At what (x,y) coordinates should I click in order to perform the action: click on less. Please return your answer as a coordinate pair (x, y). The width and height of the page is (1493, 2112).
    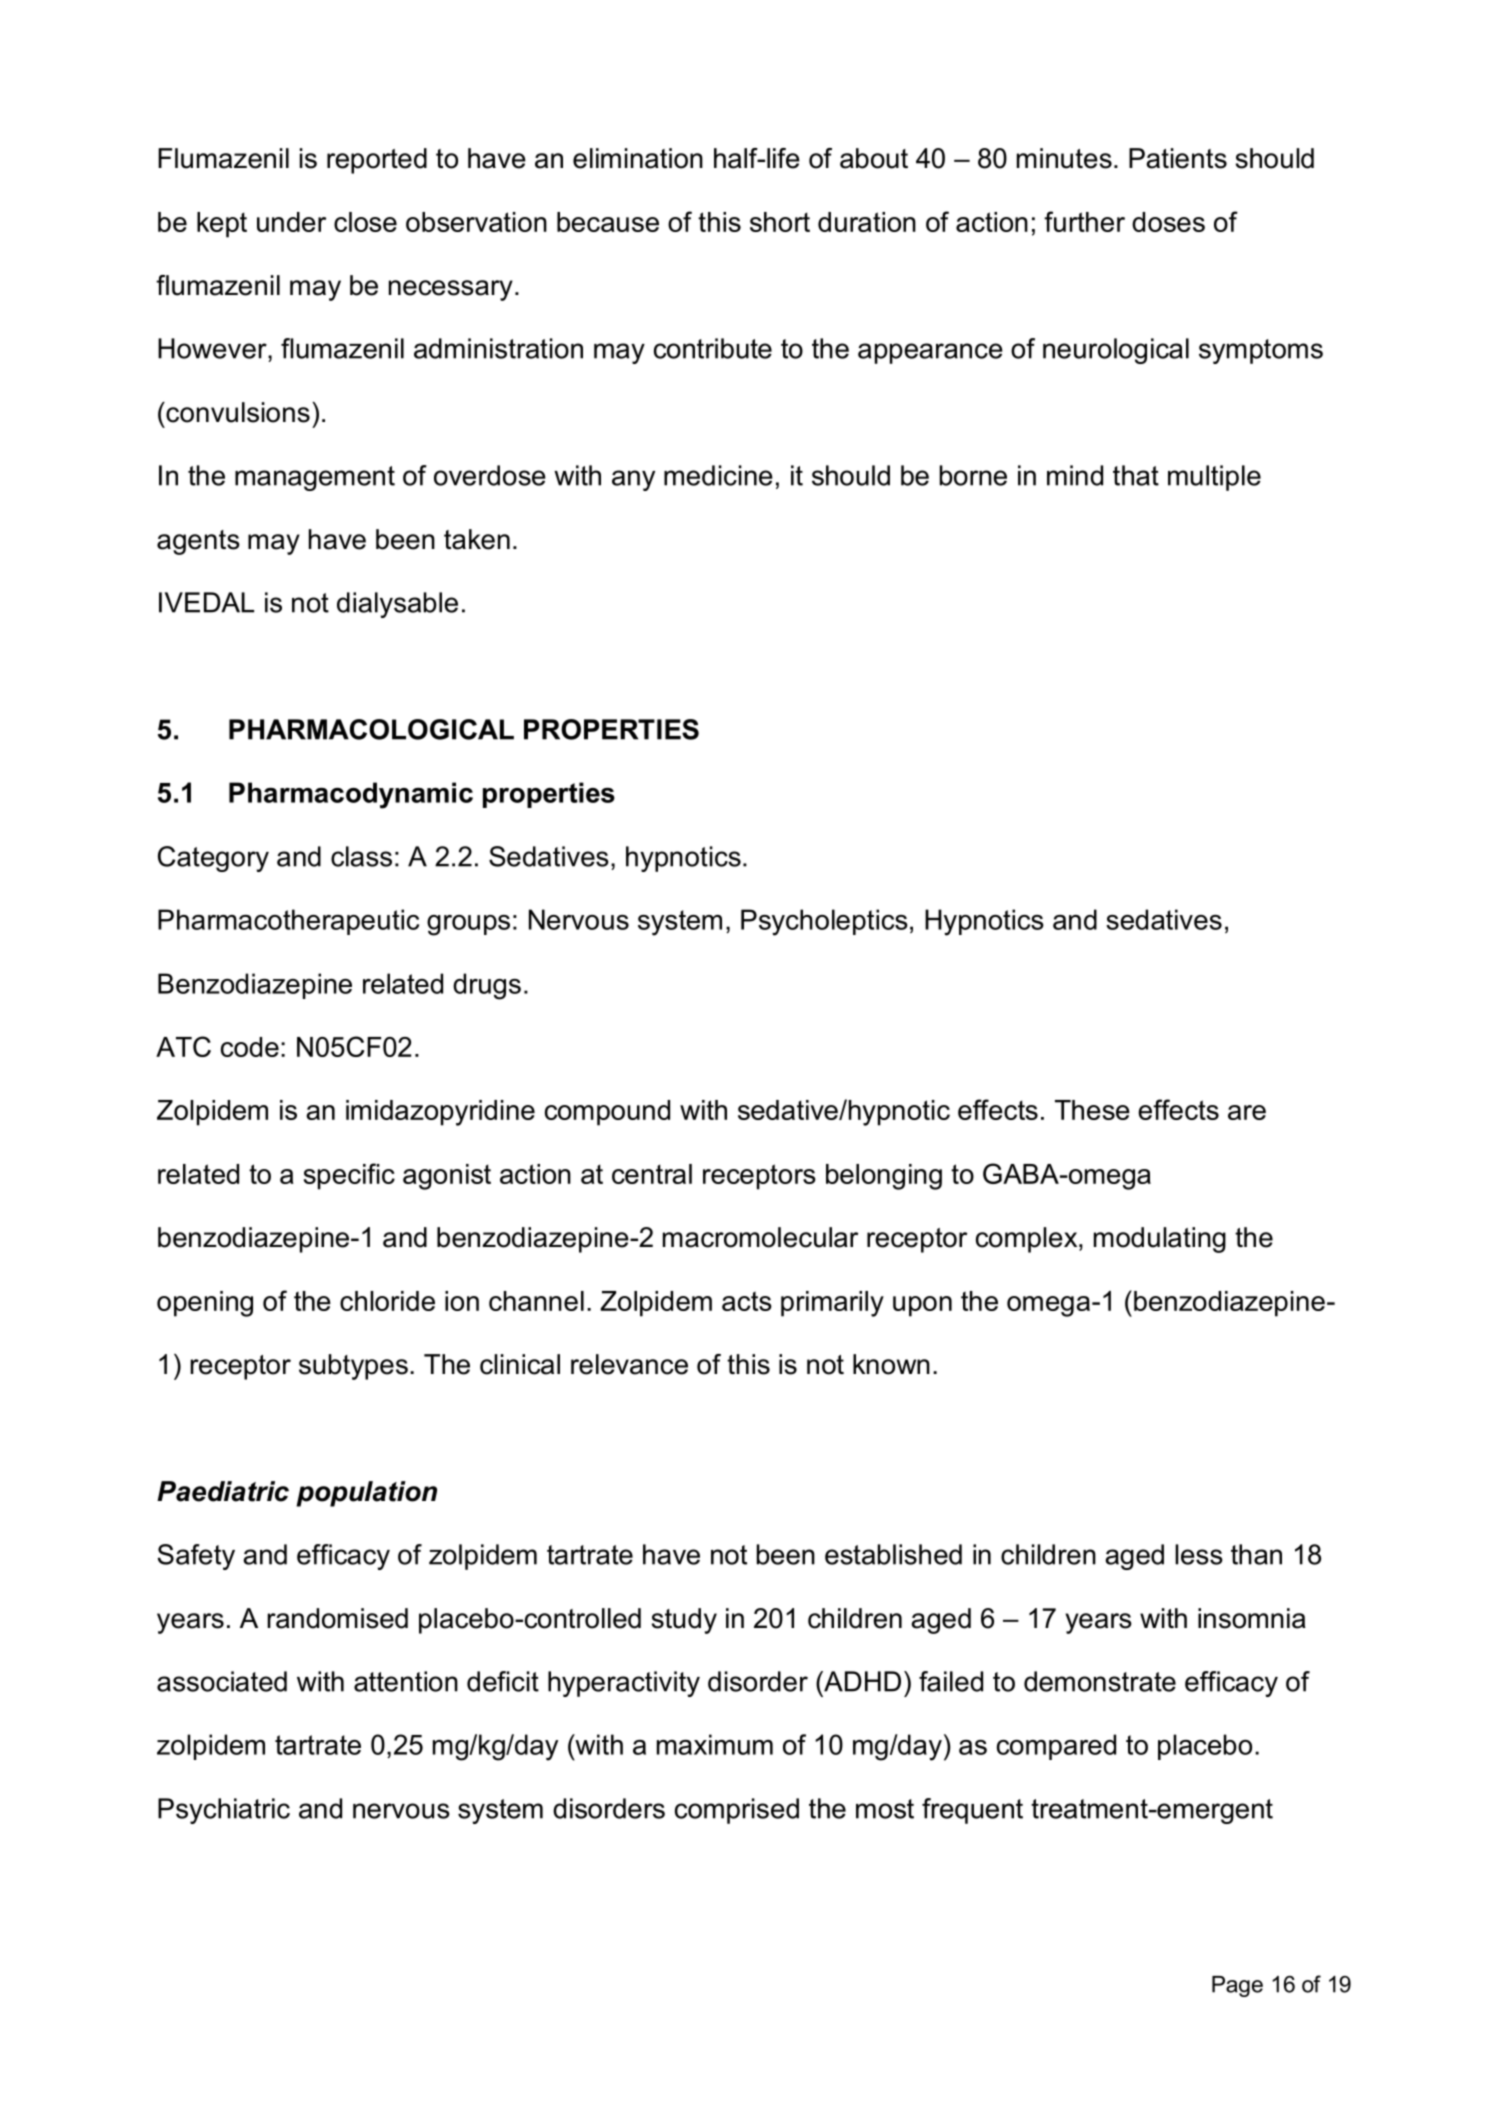
    Looking at the image, I should click on (1199, 1554).
